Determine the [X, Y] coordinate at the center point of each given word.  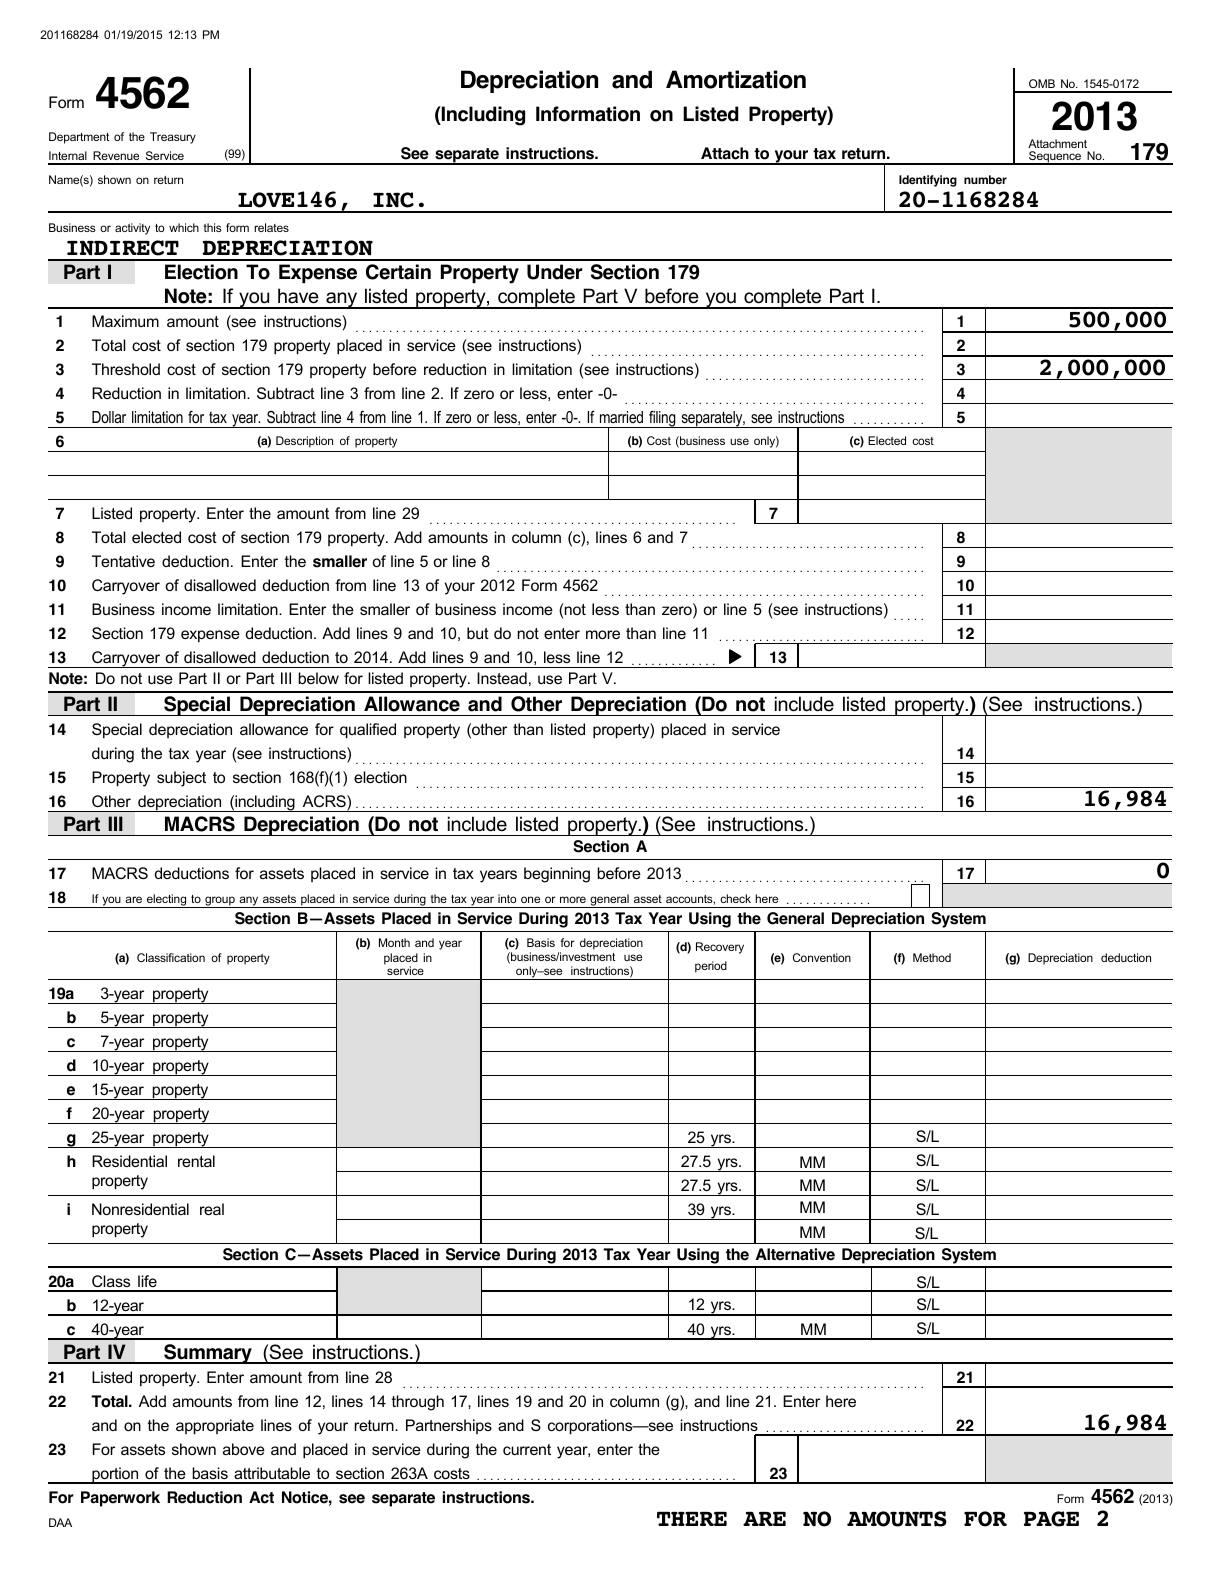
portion [115, 1475]
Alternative [795, 1254]
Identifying [928, 181]
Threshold [126, 369]
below [318, 678]
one [530, 899]
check [735, 898]
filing [662, 419]
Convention [822, 957]
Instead [502, 678]
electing [167, 901]
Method [932, 957]
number [985, 179]
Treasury [173, 138]
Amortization [736, 79]
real [212, 1209]
